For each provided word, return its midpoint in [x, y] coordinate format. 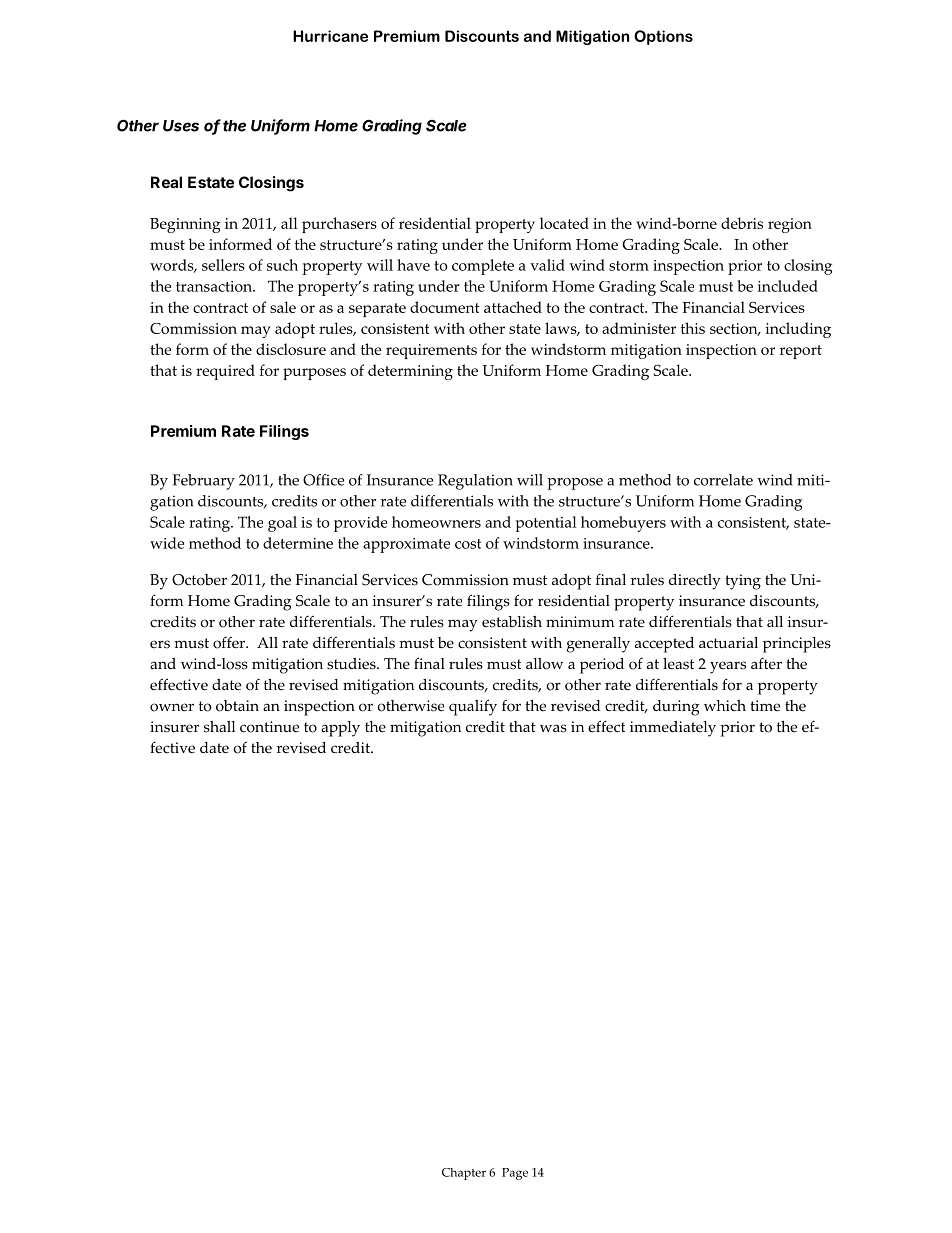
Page [515, 1174]
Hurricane [330, 36]
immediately [673, 729]
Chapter [464, 1174]
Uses [181, 126]
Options [663, 37]
